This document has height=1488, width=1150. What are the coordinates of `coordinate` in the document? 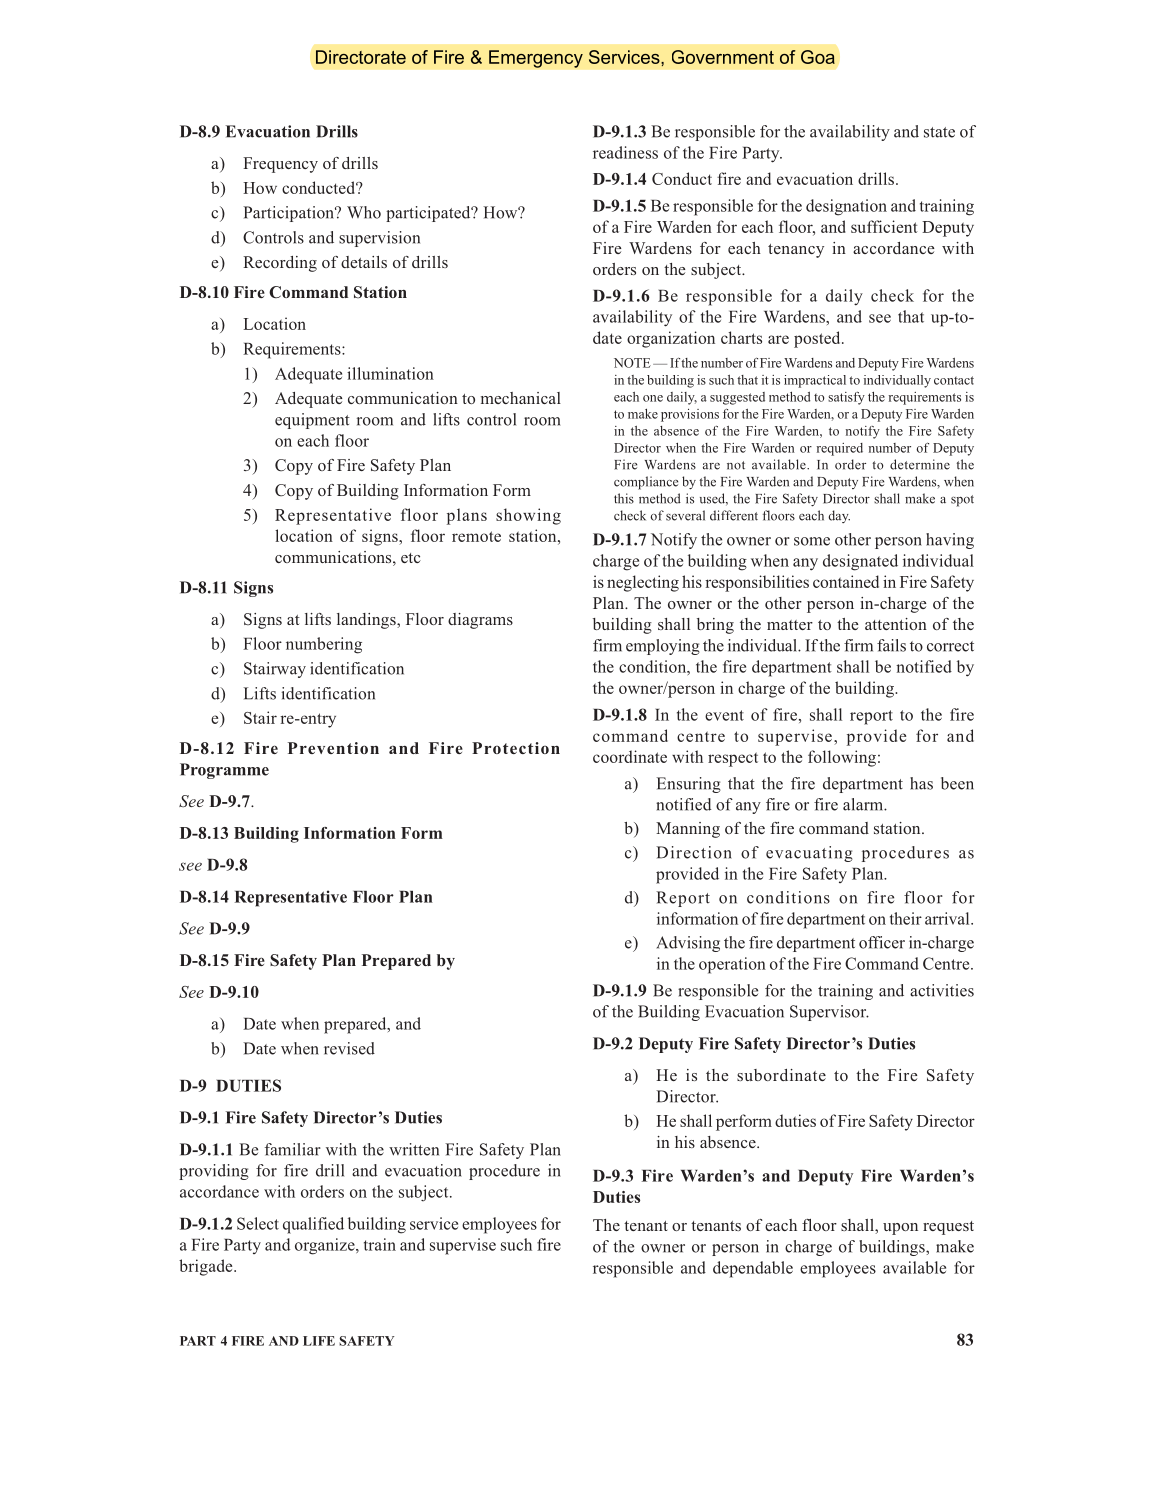 It's located at (630, 756).
